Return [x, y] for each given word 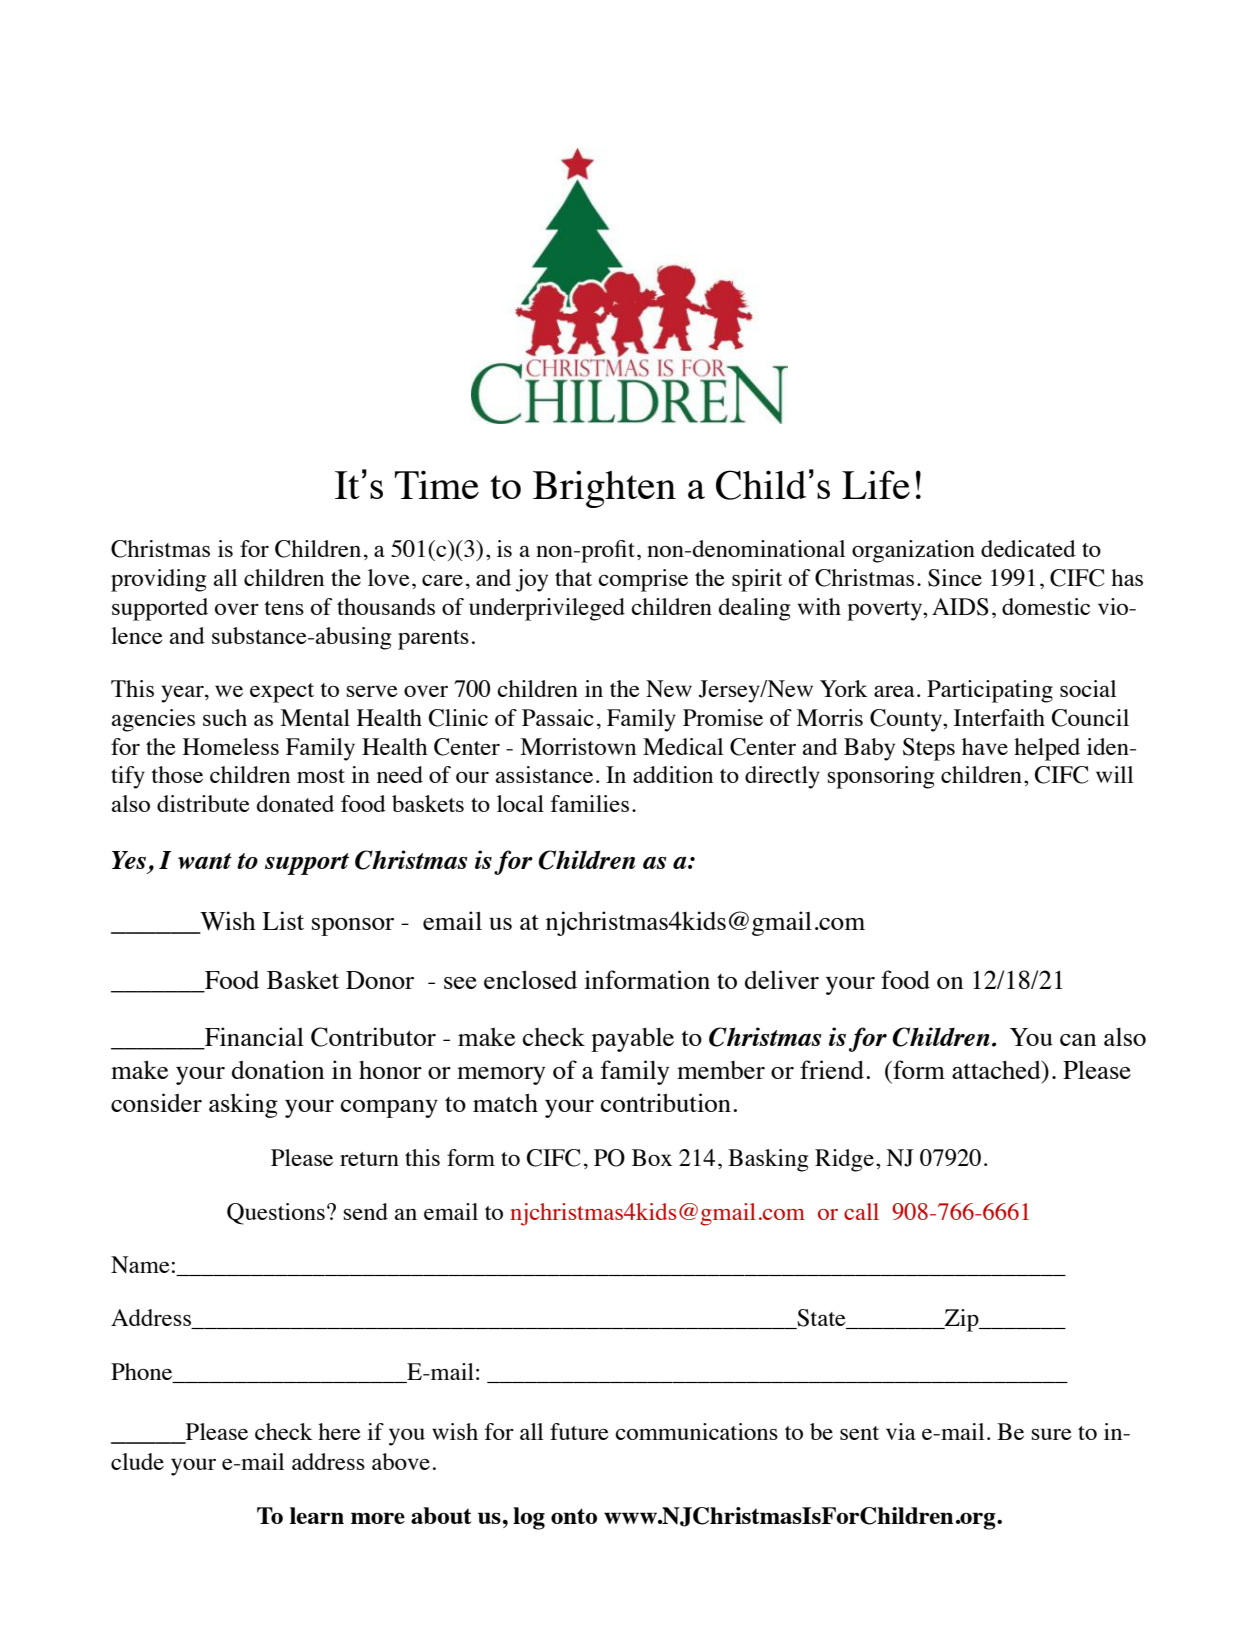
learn [317, 1515]
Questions [276, 1214]
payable [632, 1039]
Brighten [604, 489]
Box [652, 1157]
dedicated [1028, 548]
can [1078, 1040]
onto [574, 1516]
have [985, 746]
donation [278, 1069]
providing [159, 580]
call [861, 1211]
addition [673, 774]
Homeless [231, 746]
